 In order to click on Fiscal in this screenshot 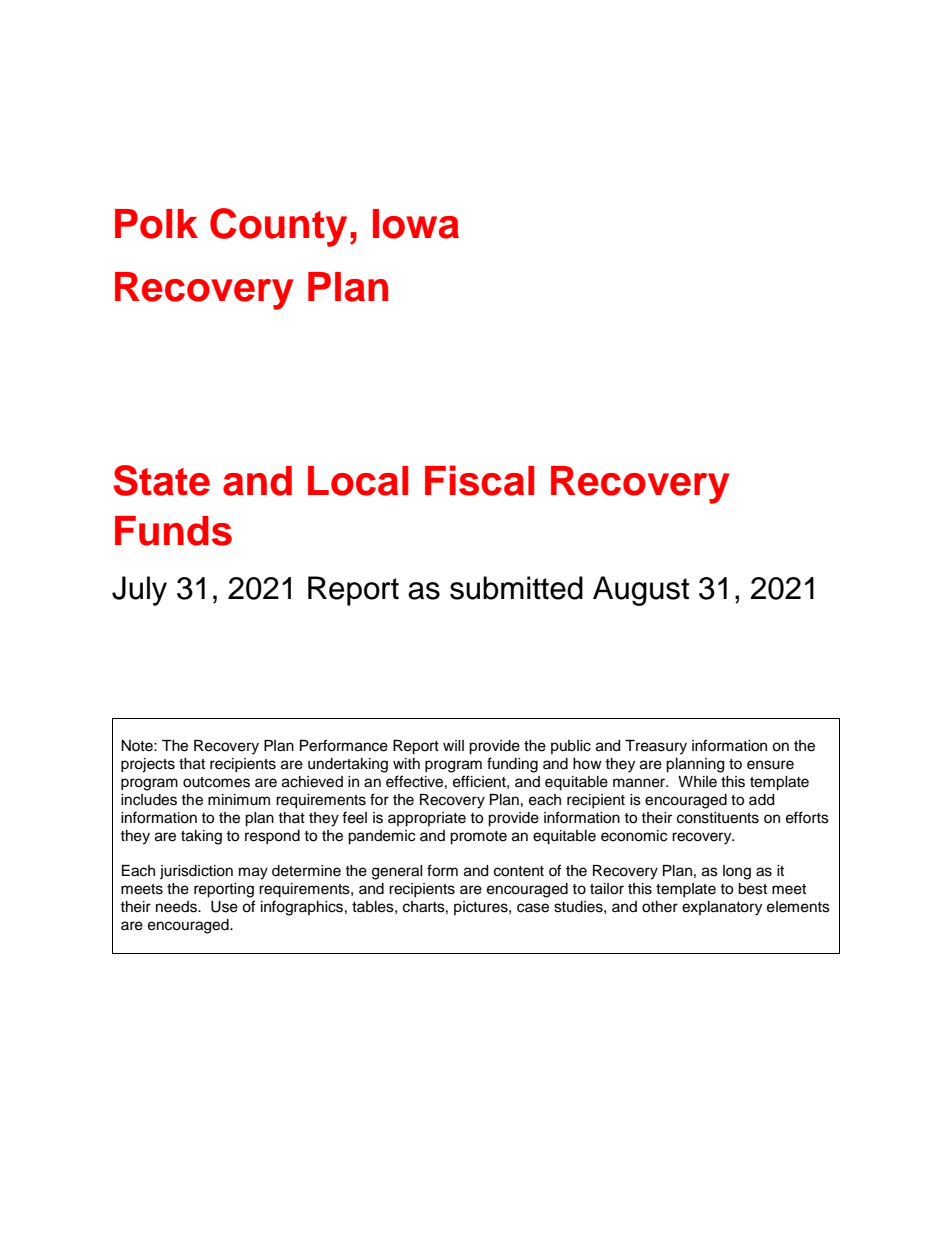, I will do `click(479, 480)`.
